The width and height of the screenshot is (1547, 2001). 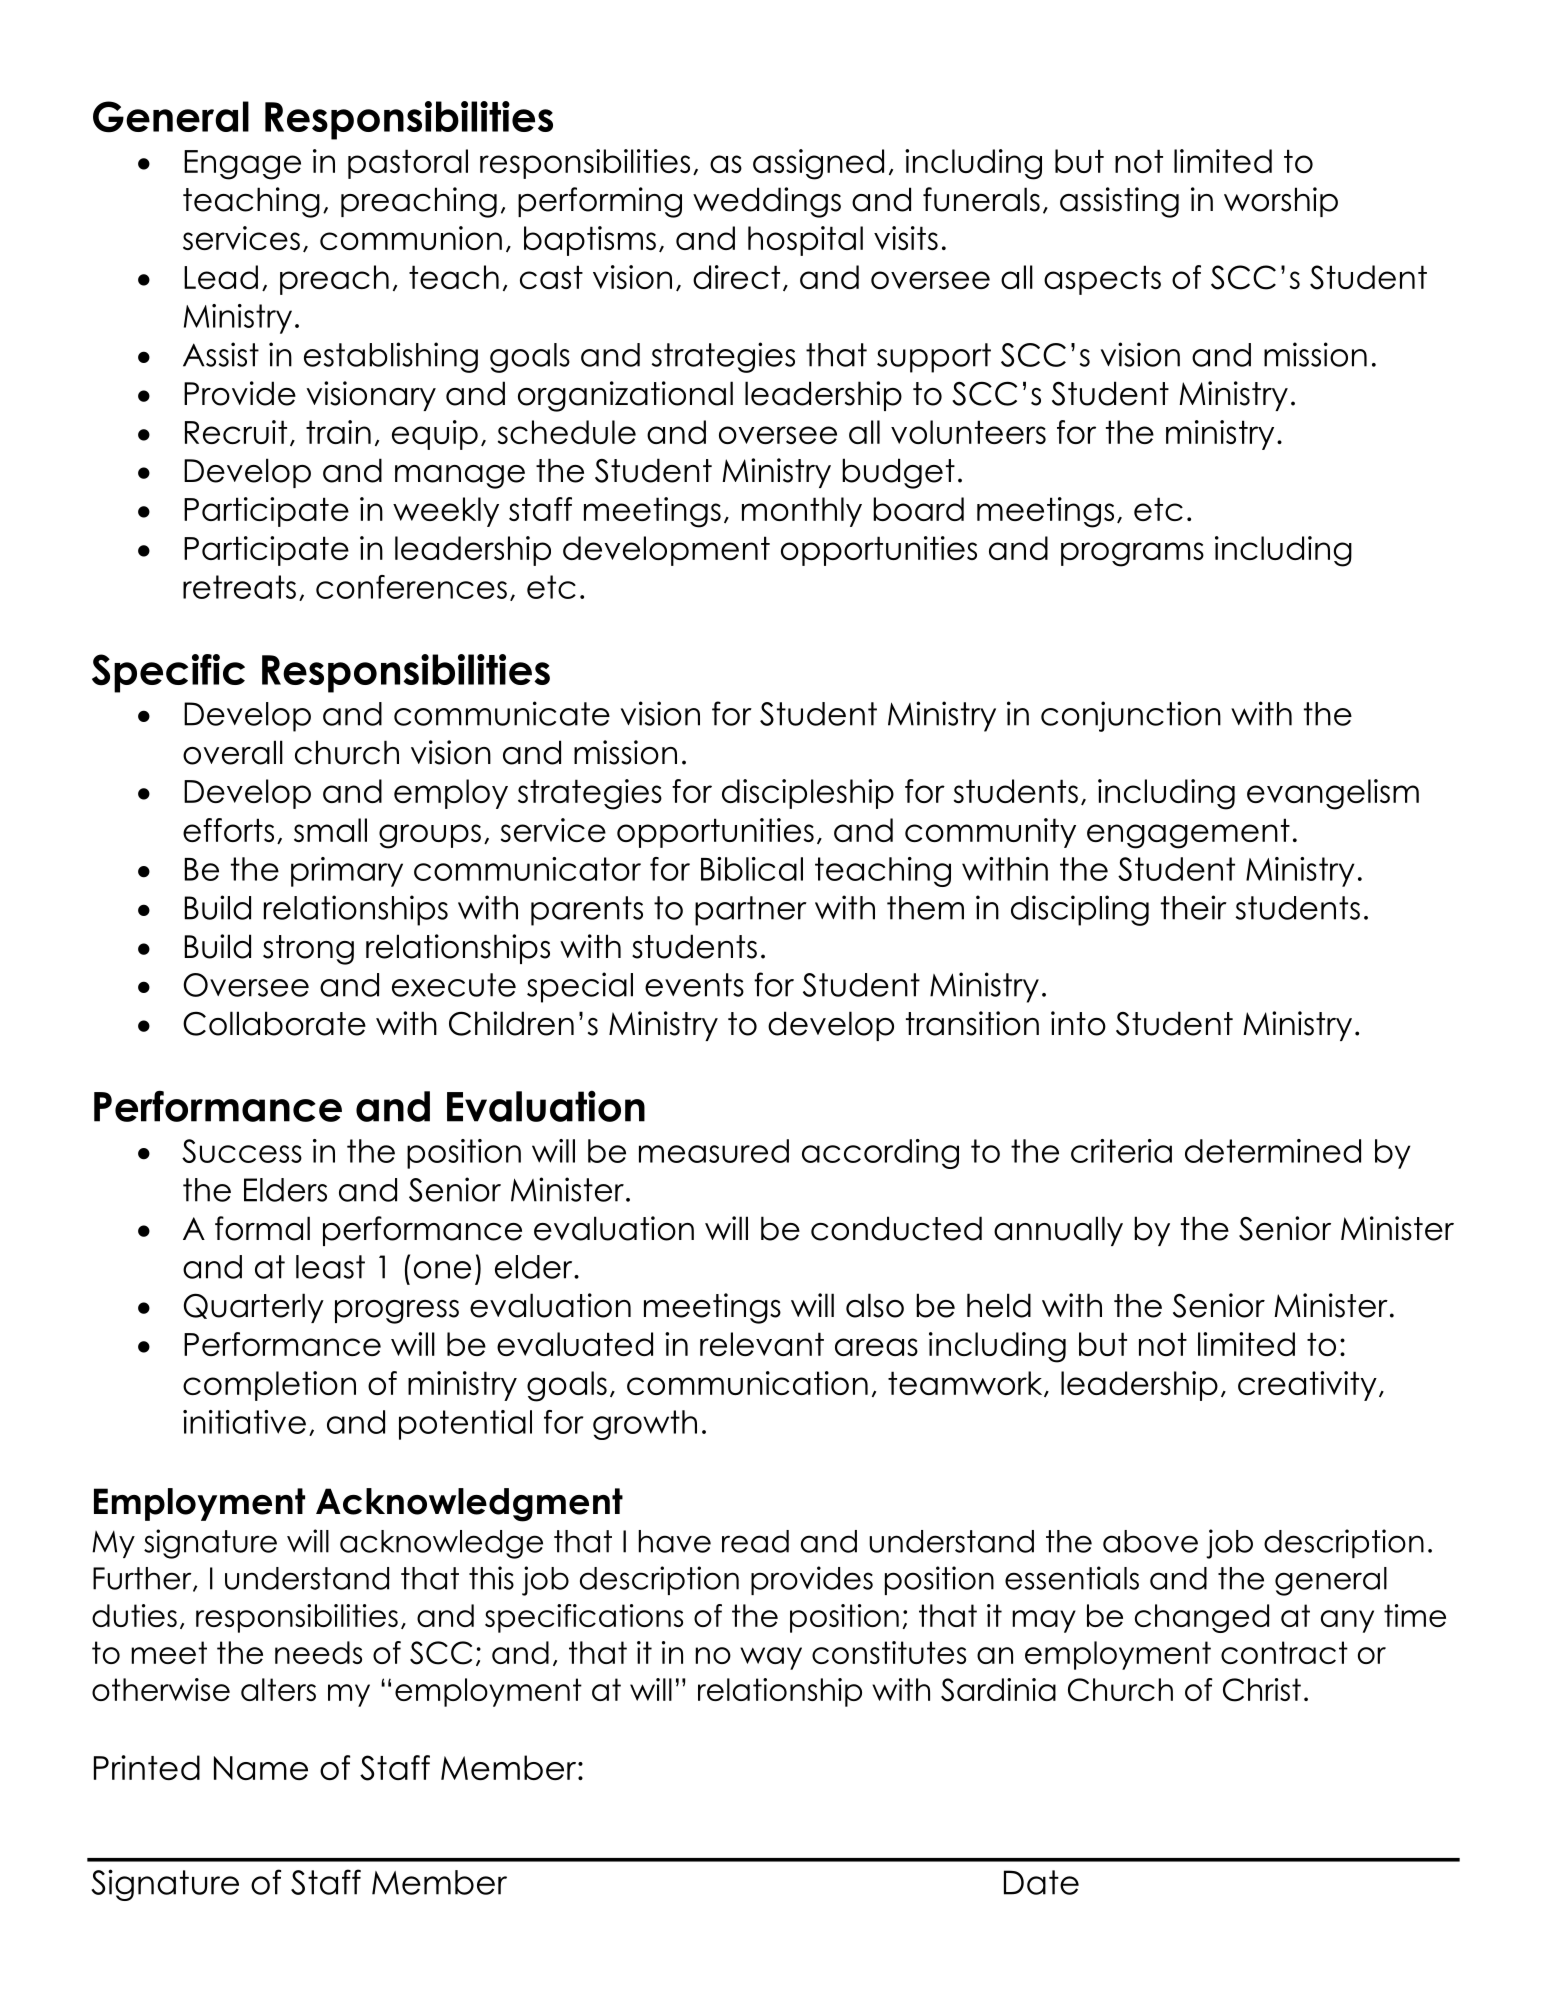 I want to click on Collaborate, so click(x=274, y=1023).
